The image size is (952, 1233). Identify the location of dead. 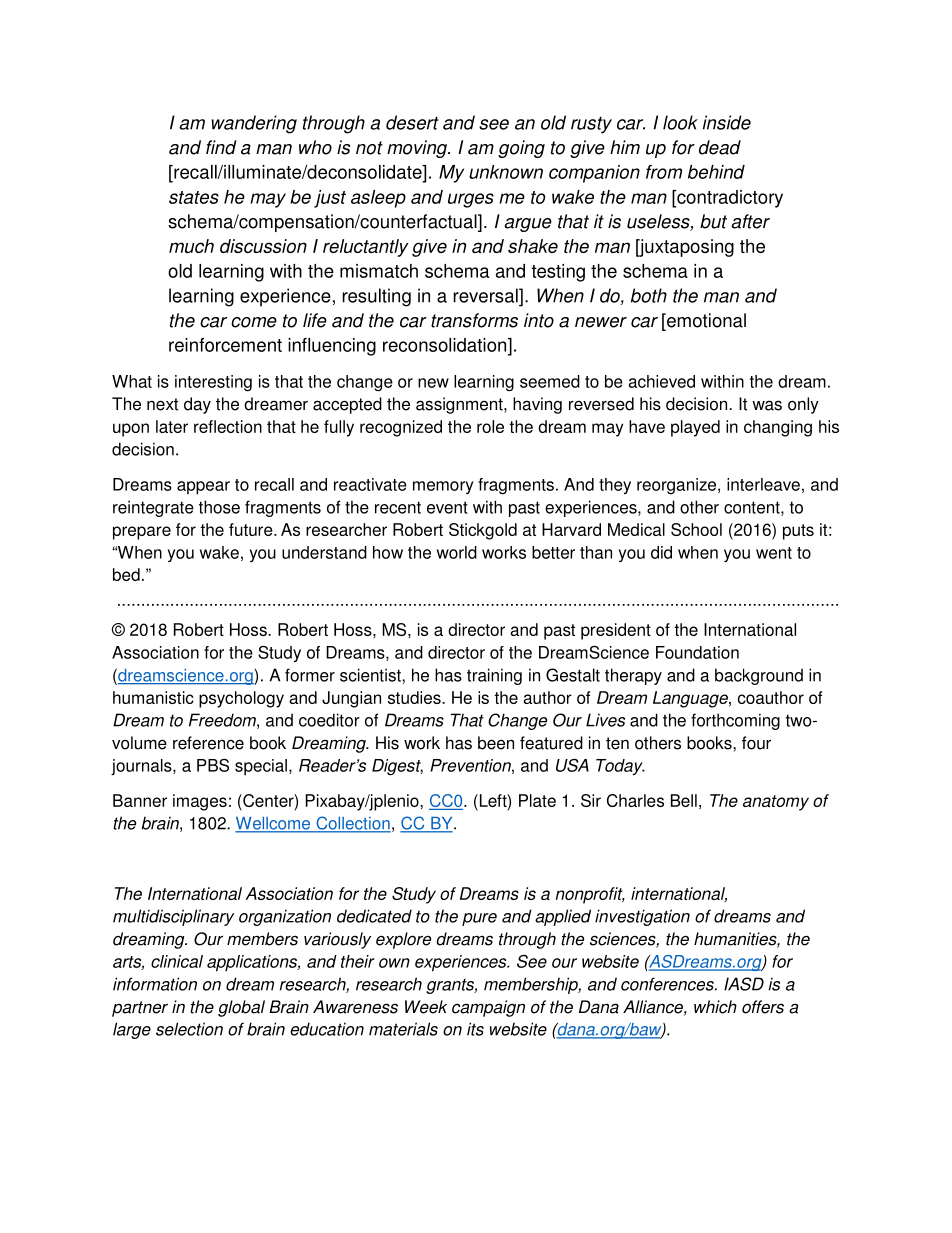
(720, 147).
